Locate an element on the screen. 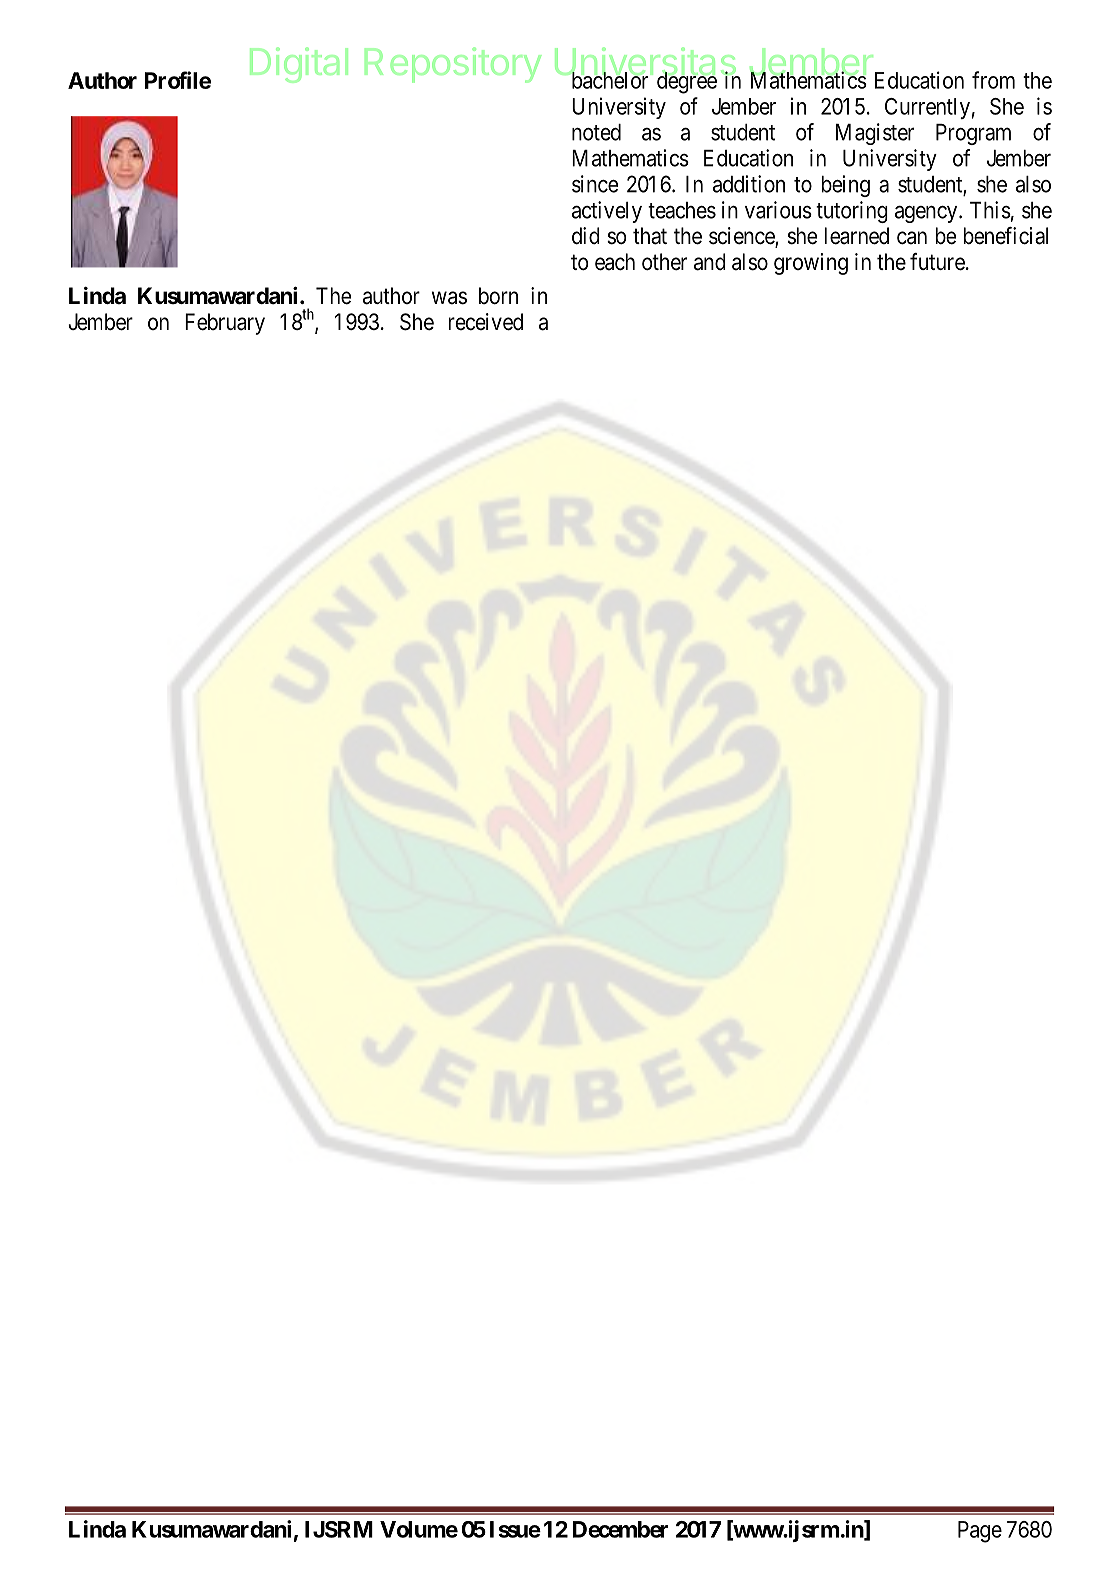 Image resolution: width=1119 pixels, height=1583 pixels. Currently is located at coordinates (927, 108).
